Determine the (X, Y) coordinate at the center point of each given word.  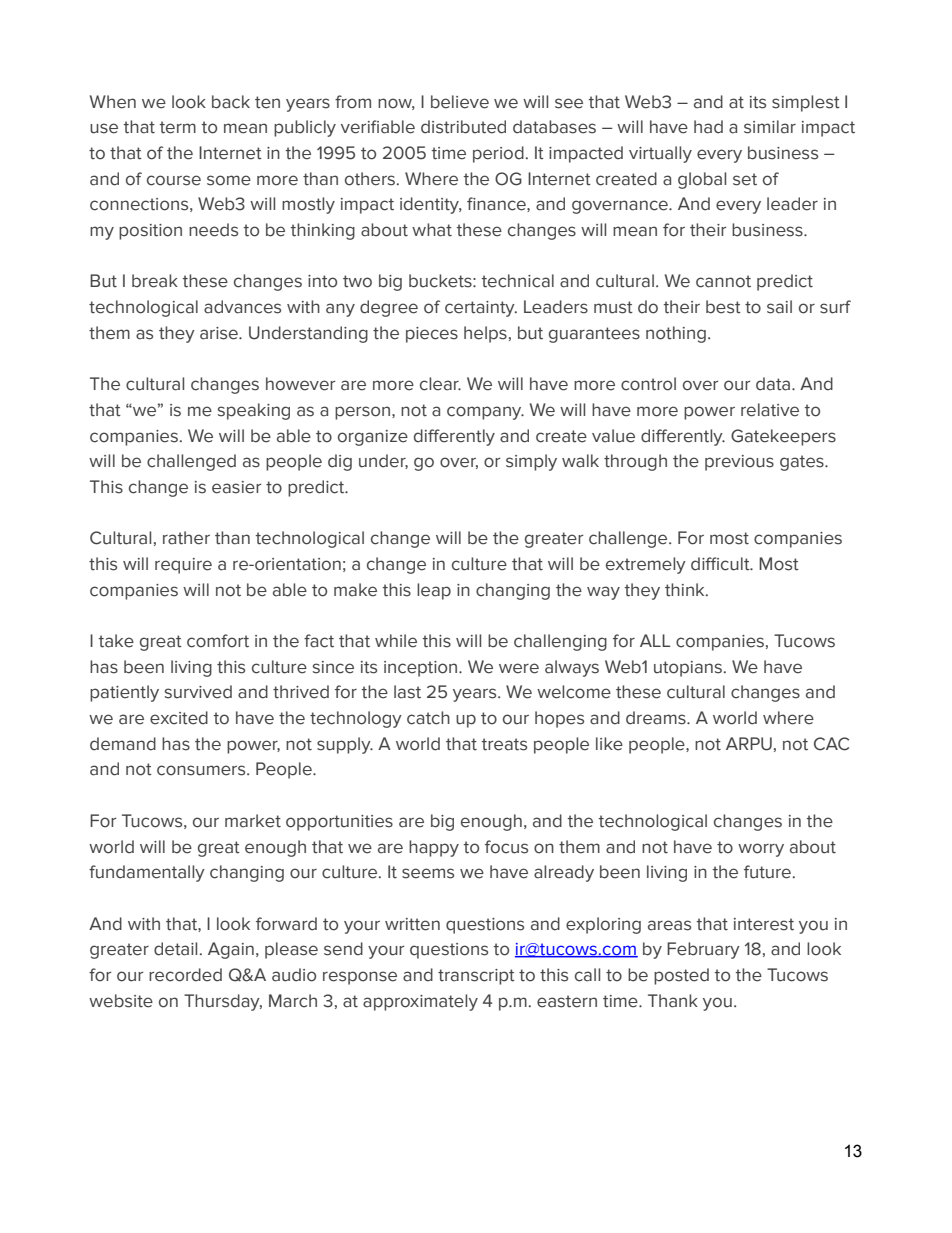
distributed (463, 127)
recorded (185, 975)
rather (186, 538)
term (178, 127)
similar (770, 127)
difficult (721, 564)
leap (434, 591)
